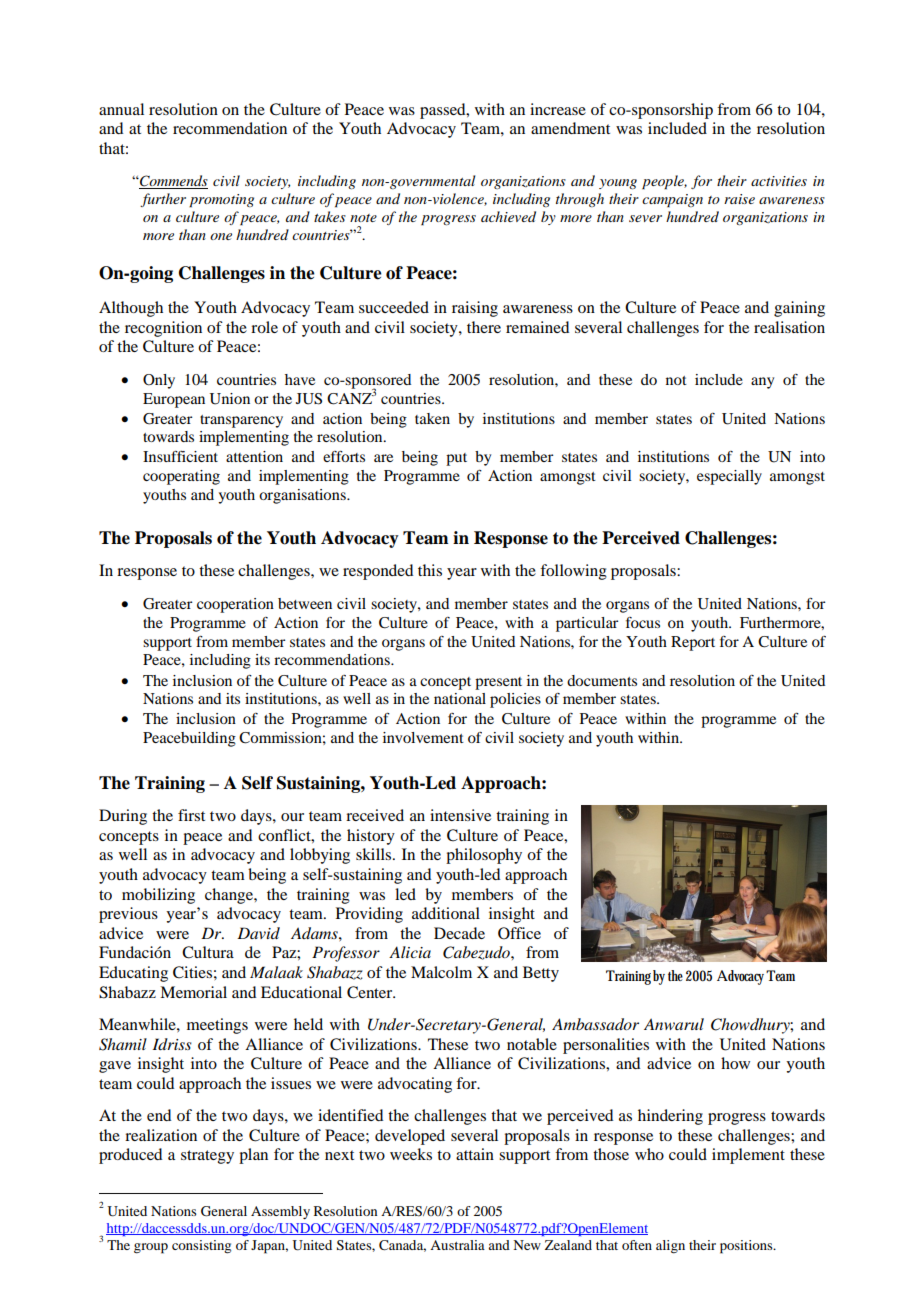  What do you see at coordinates (173, 182) in the document?
I see `Commends` at bounding box center [173, 182].
